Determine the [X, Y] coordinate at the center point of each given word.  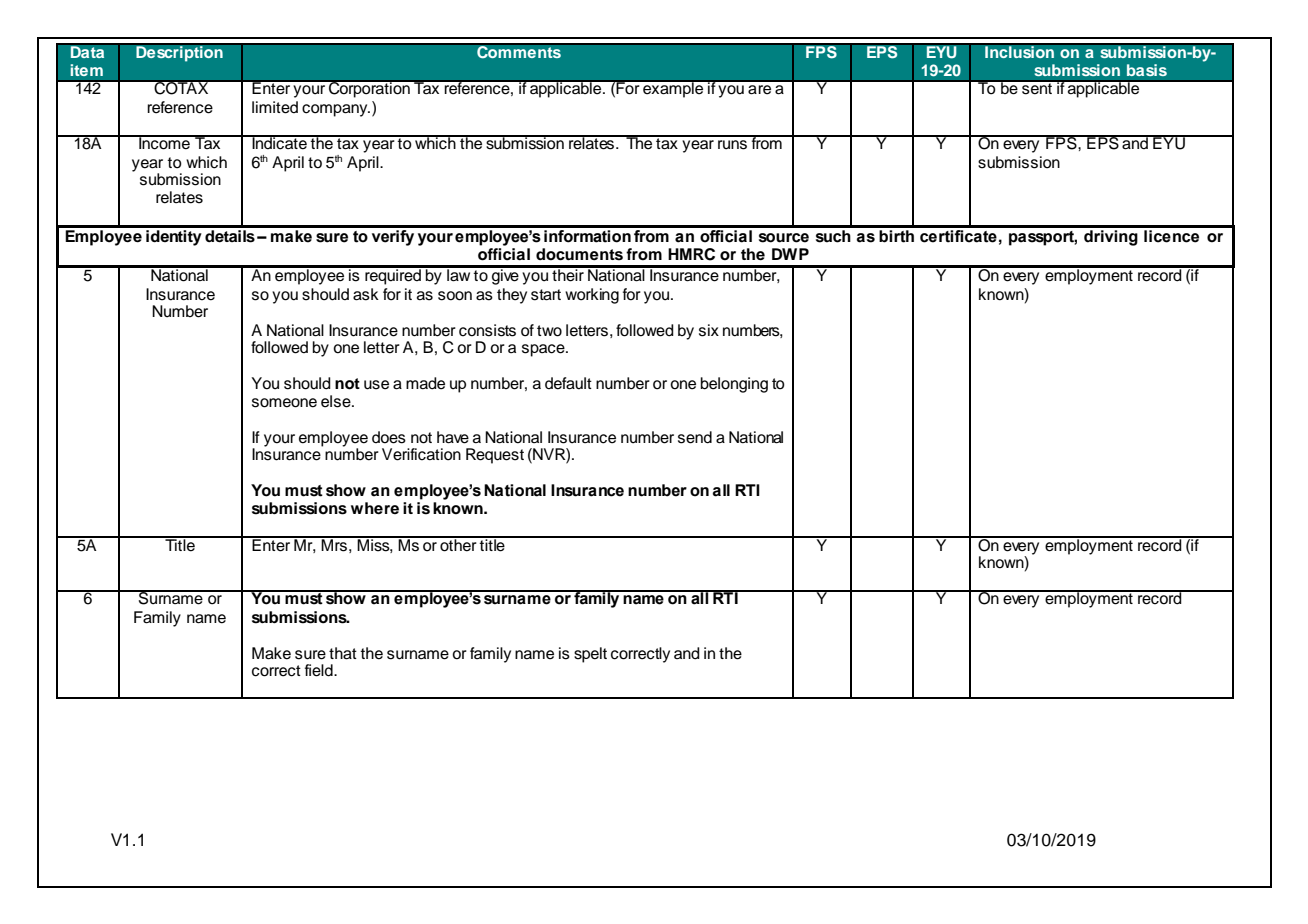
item [86, 70]
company [336, 110]
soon [455, 296]
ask [366, 294]
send [695, 437]
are [759, 90]
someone [284, 403]
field [320, 670]
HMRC [691, 254]
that [343, 653]
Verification [421, 454]
